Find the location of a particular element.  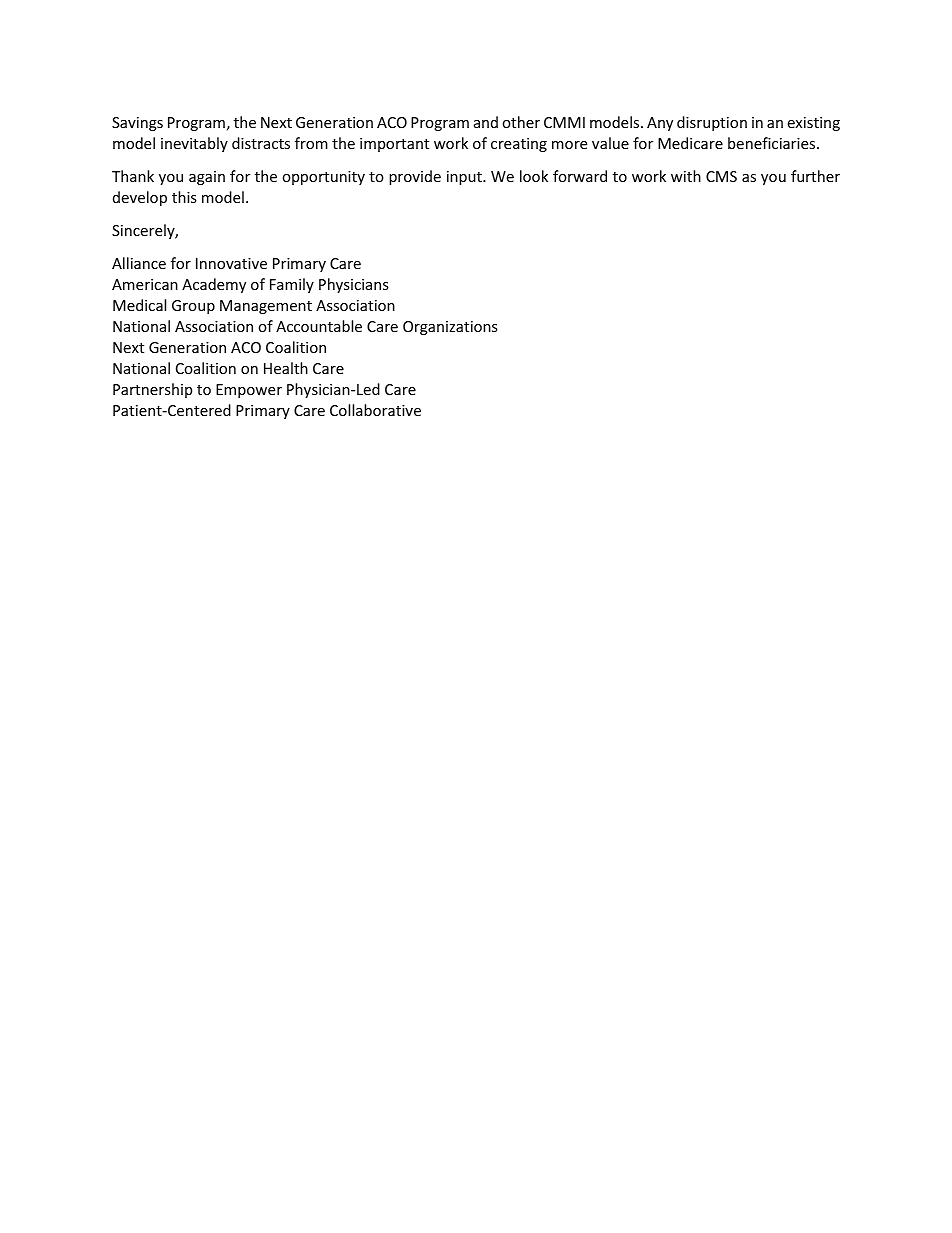

Innovative is located at coordinates (231, 263).
